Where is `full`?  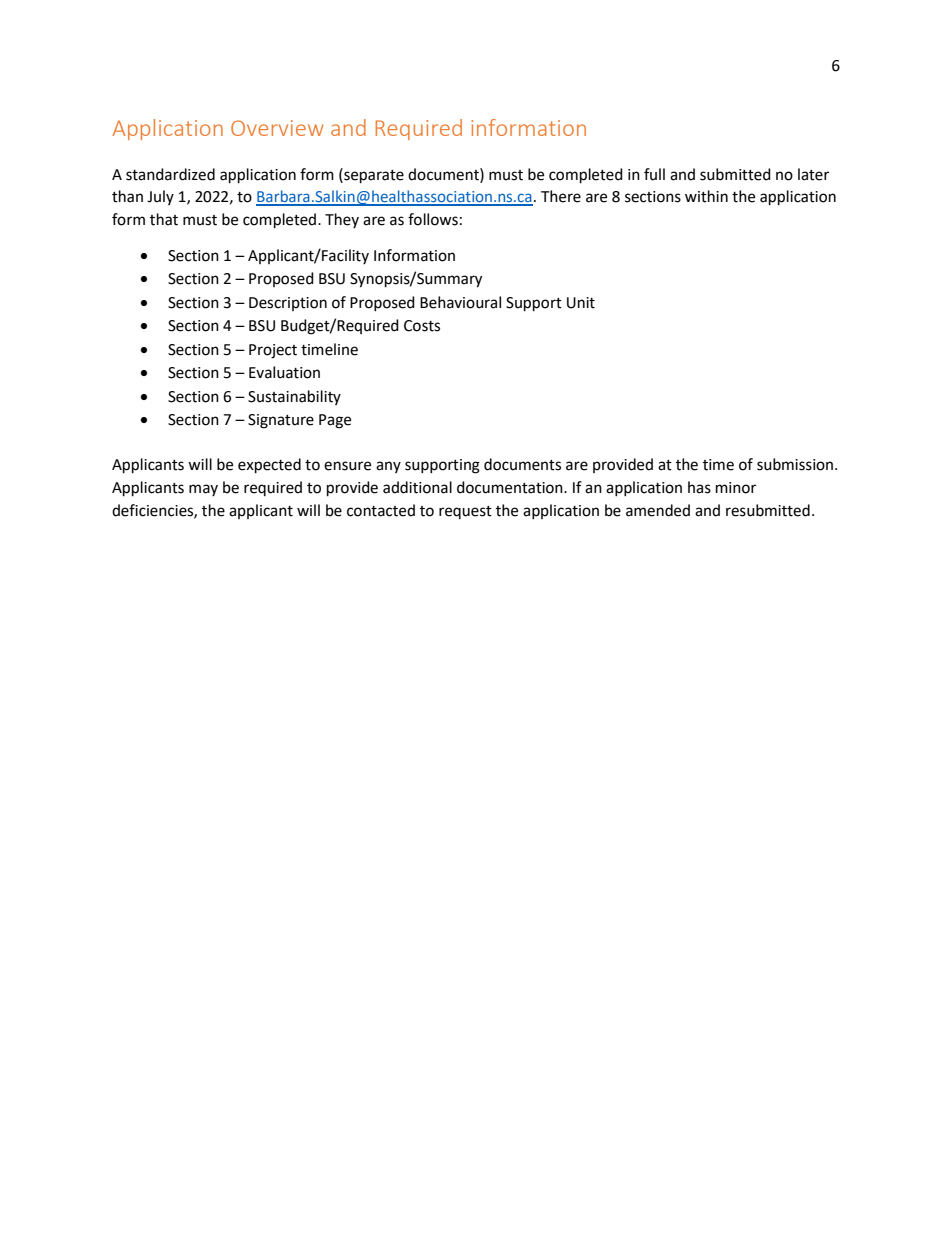
full is located at coordinates (654, 174).
